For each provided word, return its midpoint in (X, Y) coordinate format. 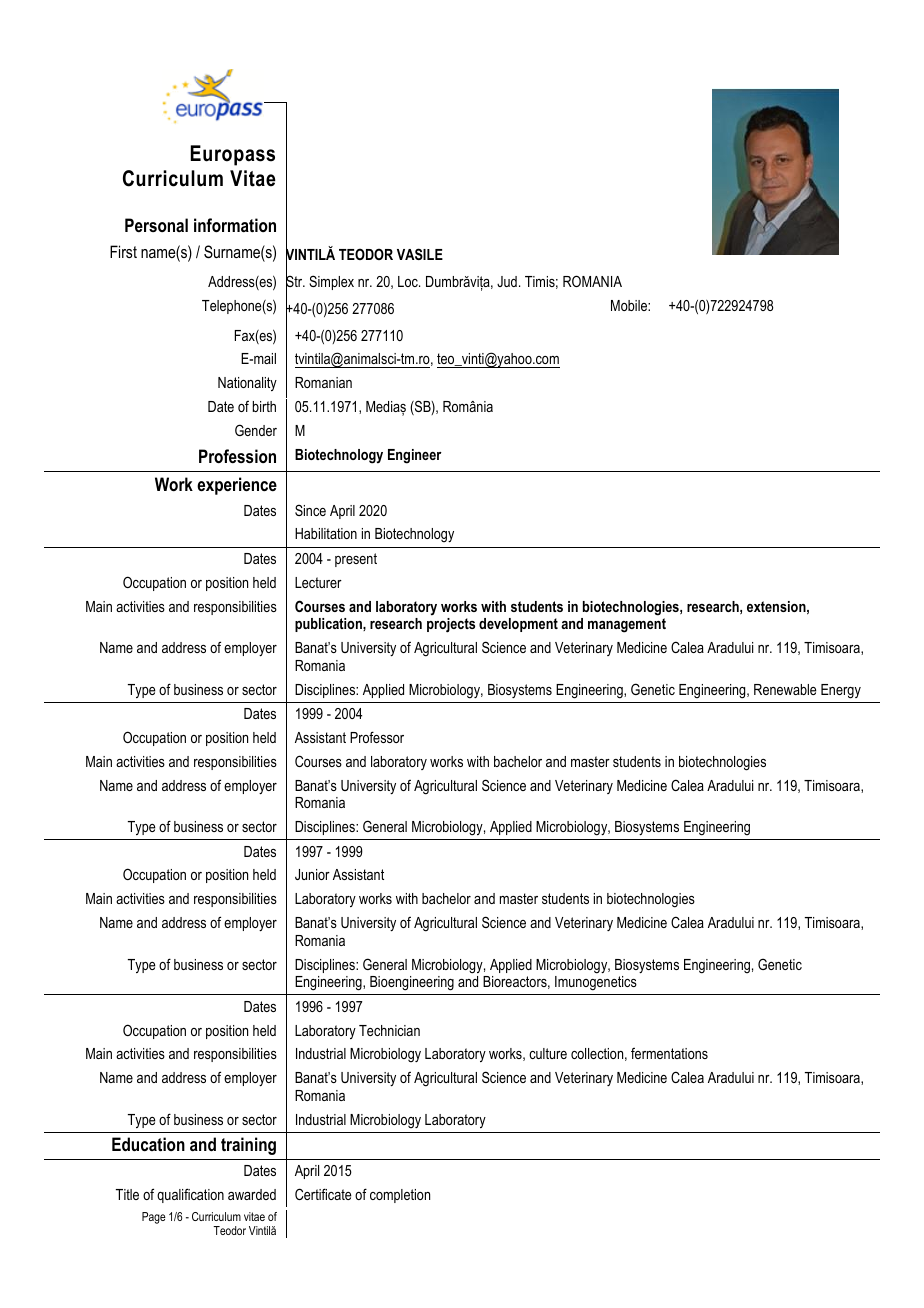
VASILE (420, 254)
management (627, 625)
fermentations (669, 1053)
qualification (190, 1195)
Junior (312, 874)
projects (451, 625)
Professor (377, 737)
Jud (507, 281)
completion (400, 1196)
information (235, 225)
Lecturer (318, 582)
